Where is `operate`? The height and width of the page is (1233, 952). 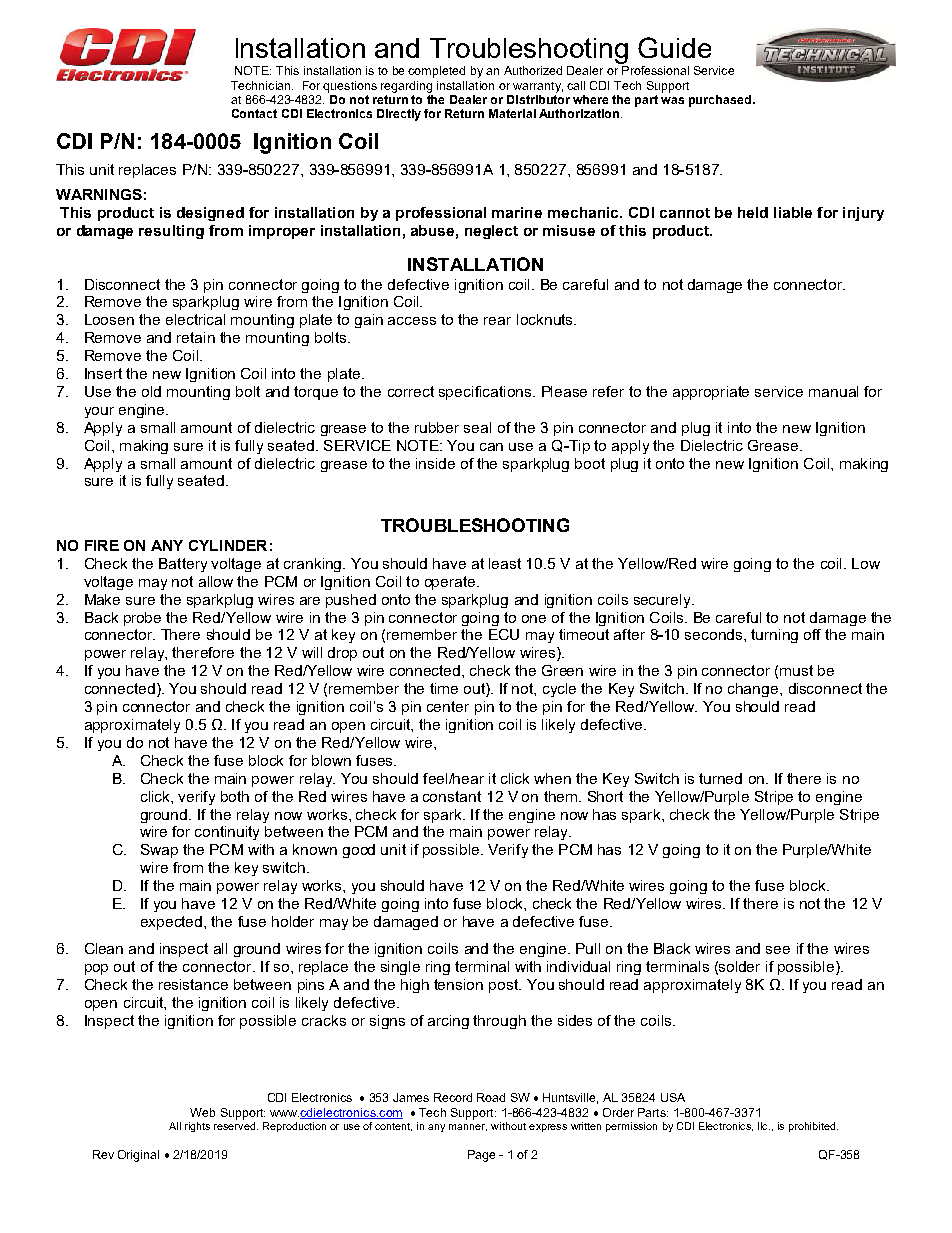 operate is located at coordinates (451, 583).
